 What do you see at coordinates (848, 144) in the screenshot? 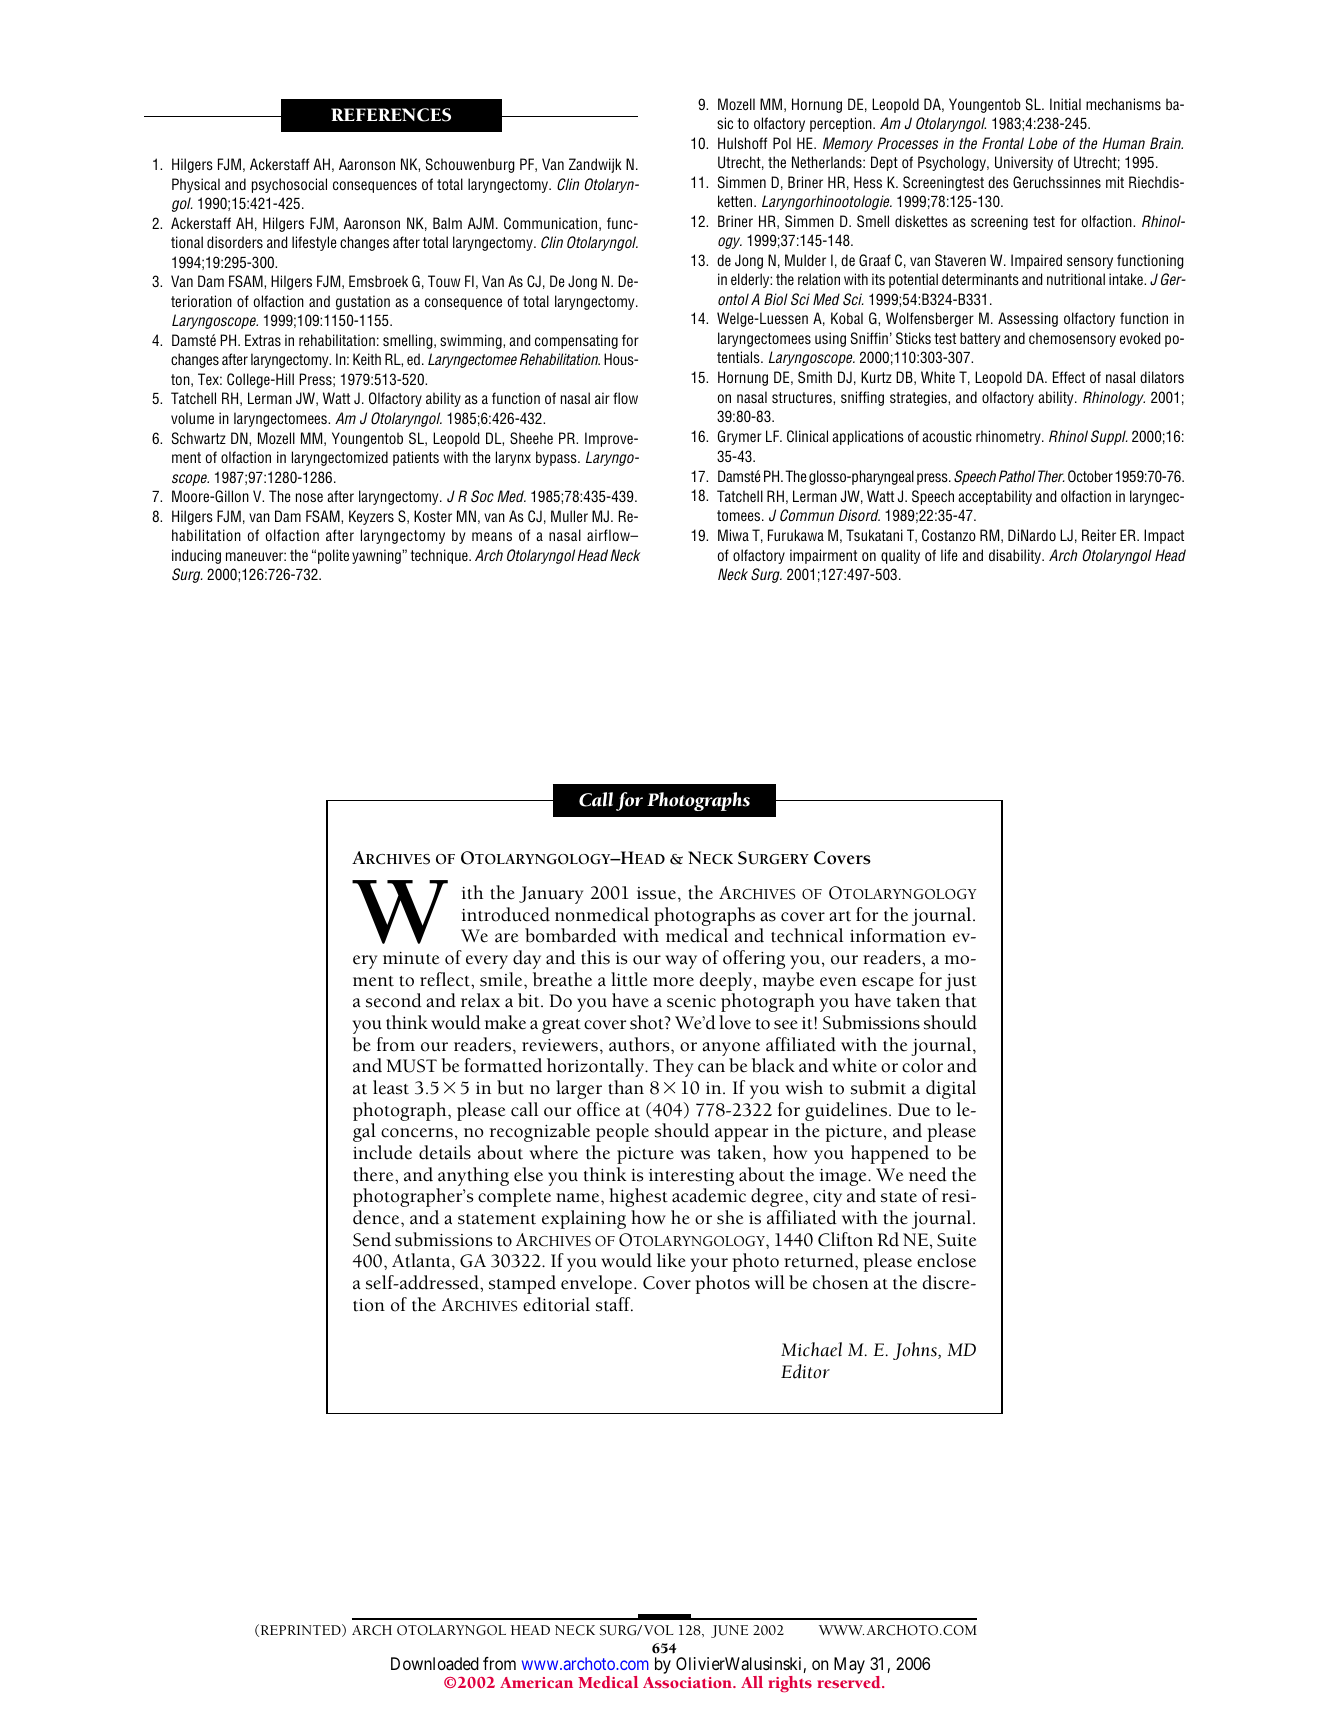
I see `Memory` at bounding box center [848, 144].
